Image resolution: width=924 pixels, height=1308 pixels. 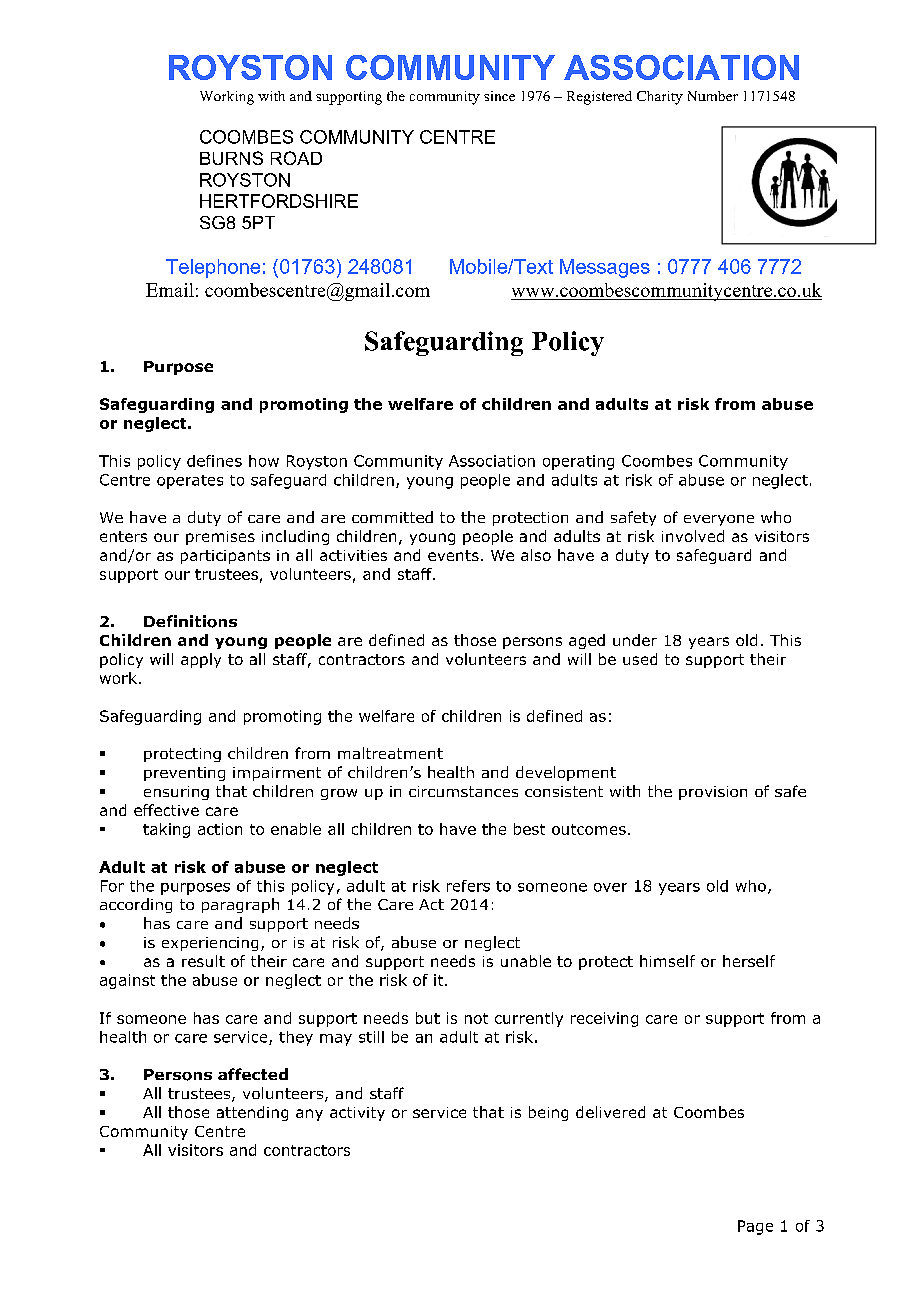 What do you see at coordinates (390, 753) in the screenshot?
I see `maltreatment` at bounding box center [390, 753].
